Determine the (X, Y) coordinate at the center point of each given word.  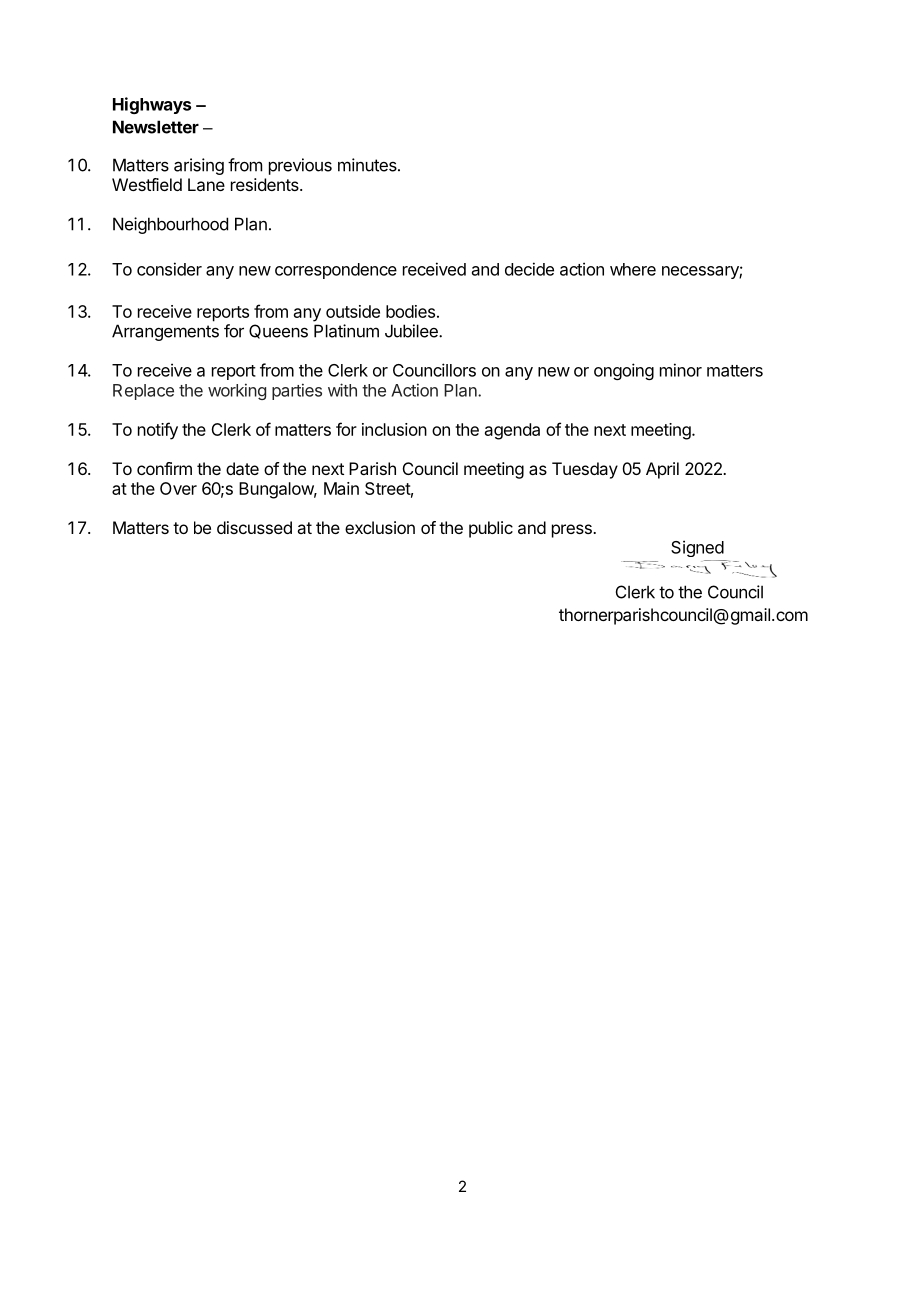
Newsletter (156, 127)
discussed (254, 527)
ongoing (624, 371)
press (573, 531)
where (633, 269)
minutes (368, 165)
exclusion (380, 527)
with (342, 390)
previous (300, 166)
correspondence (336, 271)
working (237, 391)
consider (169, 269)
